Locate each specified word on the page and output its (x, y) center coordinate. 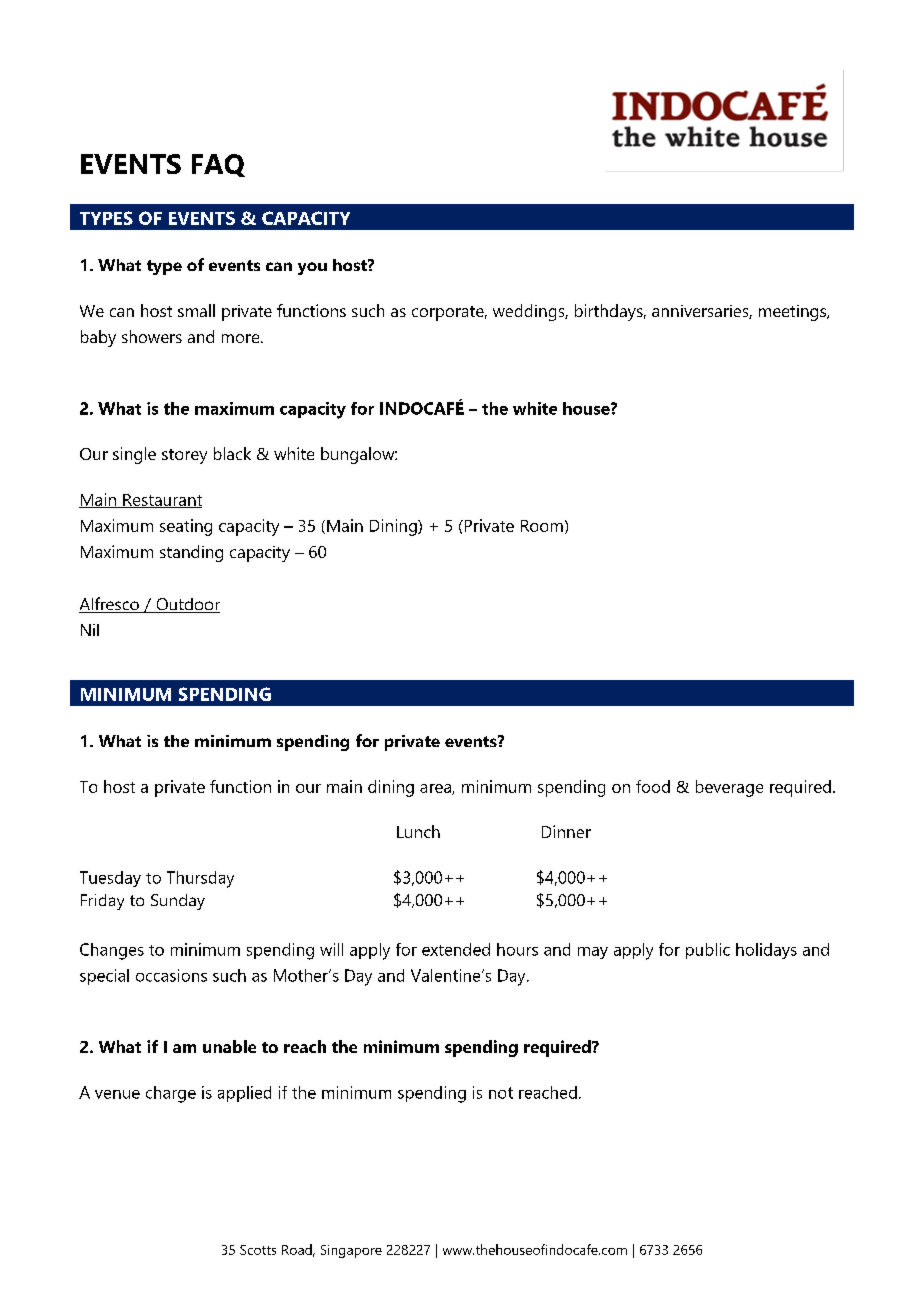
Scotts (258, 1250)
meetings (794, 313)
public (708, 951)
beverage (729, 788)
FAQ (218, 165)
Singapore (351, 1251)
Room (542, 526)
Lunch (418, 831)
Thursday (200, 879)
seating (186, 527)
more (242, 338)
